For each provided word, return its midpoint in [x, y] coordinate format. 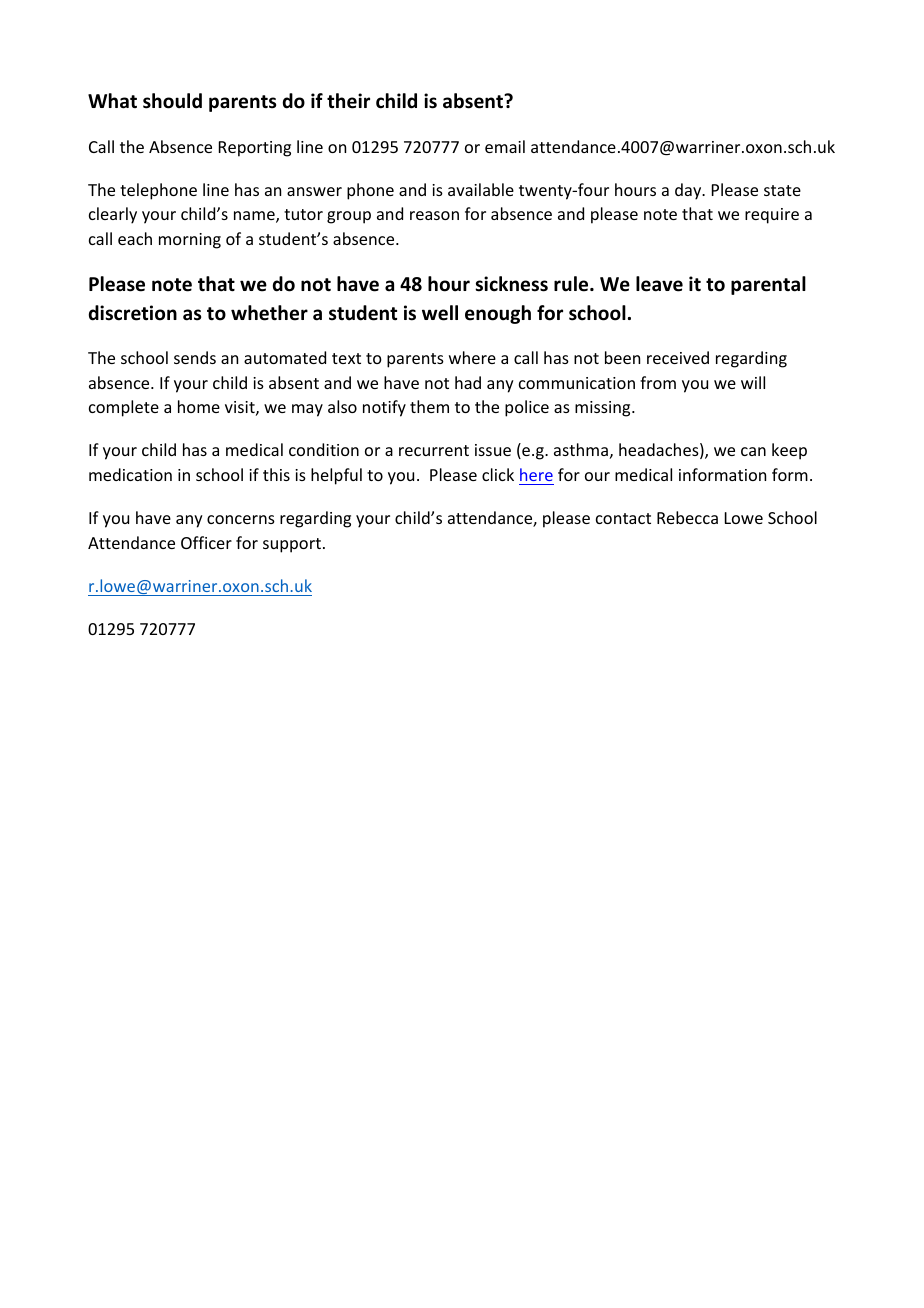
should [172, 101]
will [753, 382]
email [505, 146]
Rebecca [687, 517]
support [292, 545]
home [199, 406]
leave [659, 284]
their [348, 101]
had [468, 382]
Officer [206, 542]
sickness [511, 284]
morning [190, 241]
